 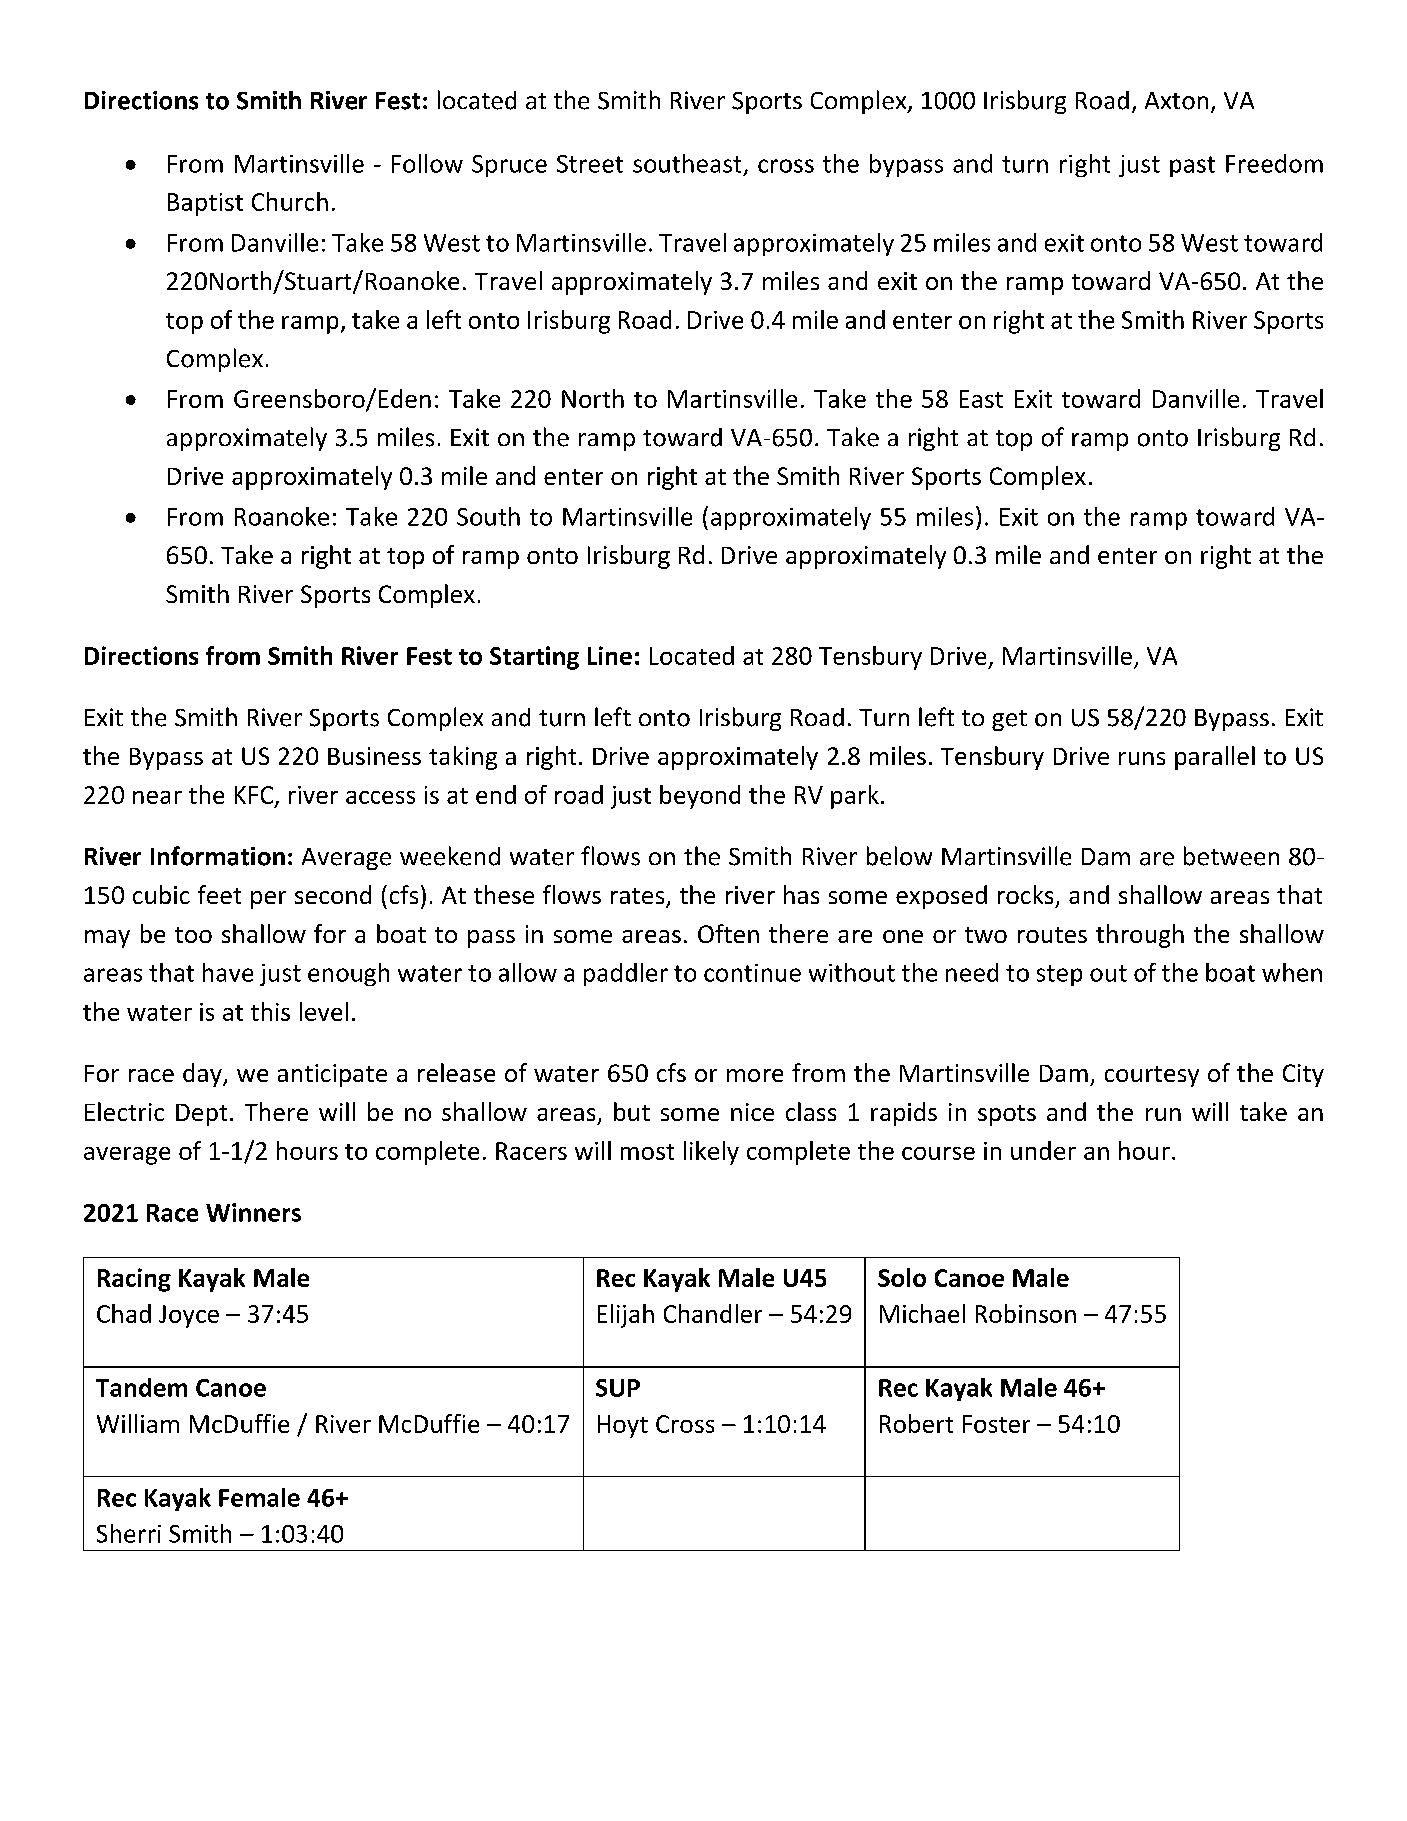 I want to click on Sherri, so click(x=129, y=1533).
